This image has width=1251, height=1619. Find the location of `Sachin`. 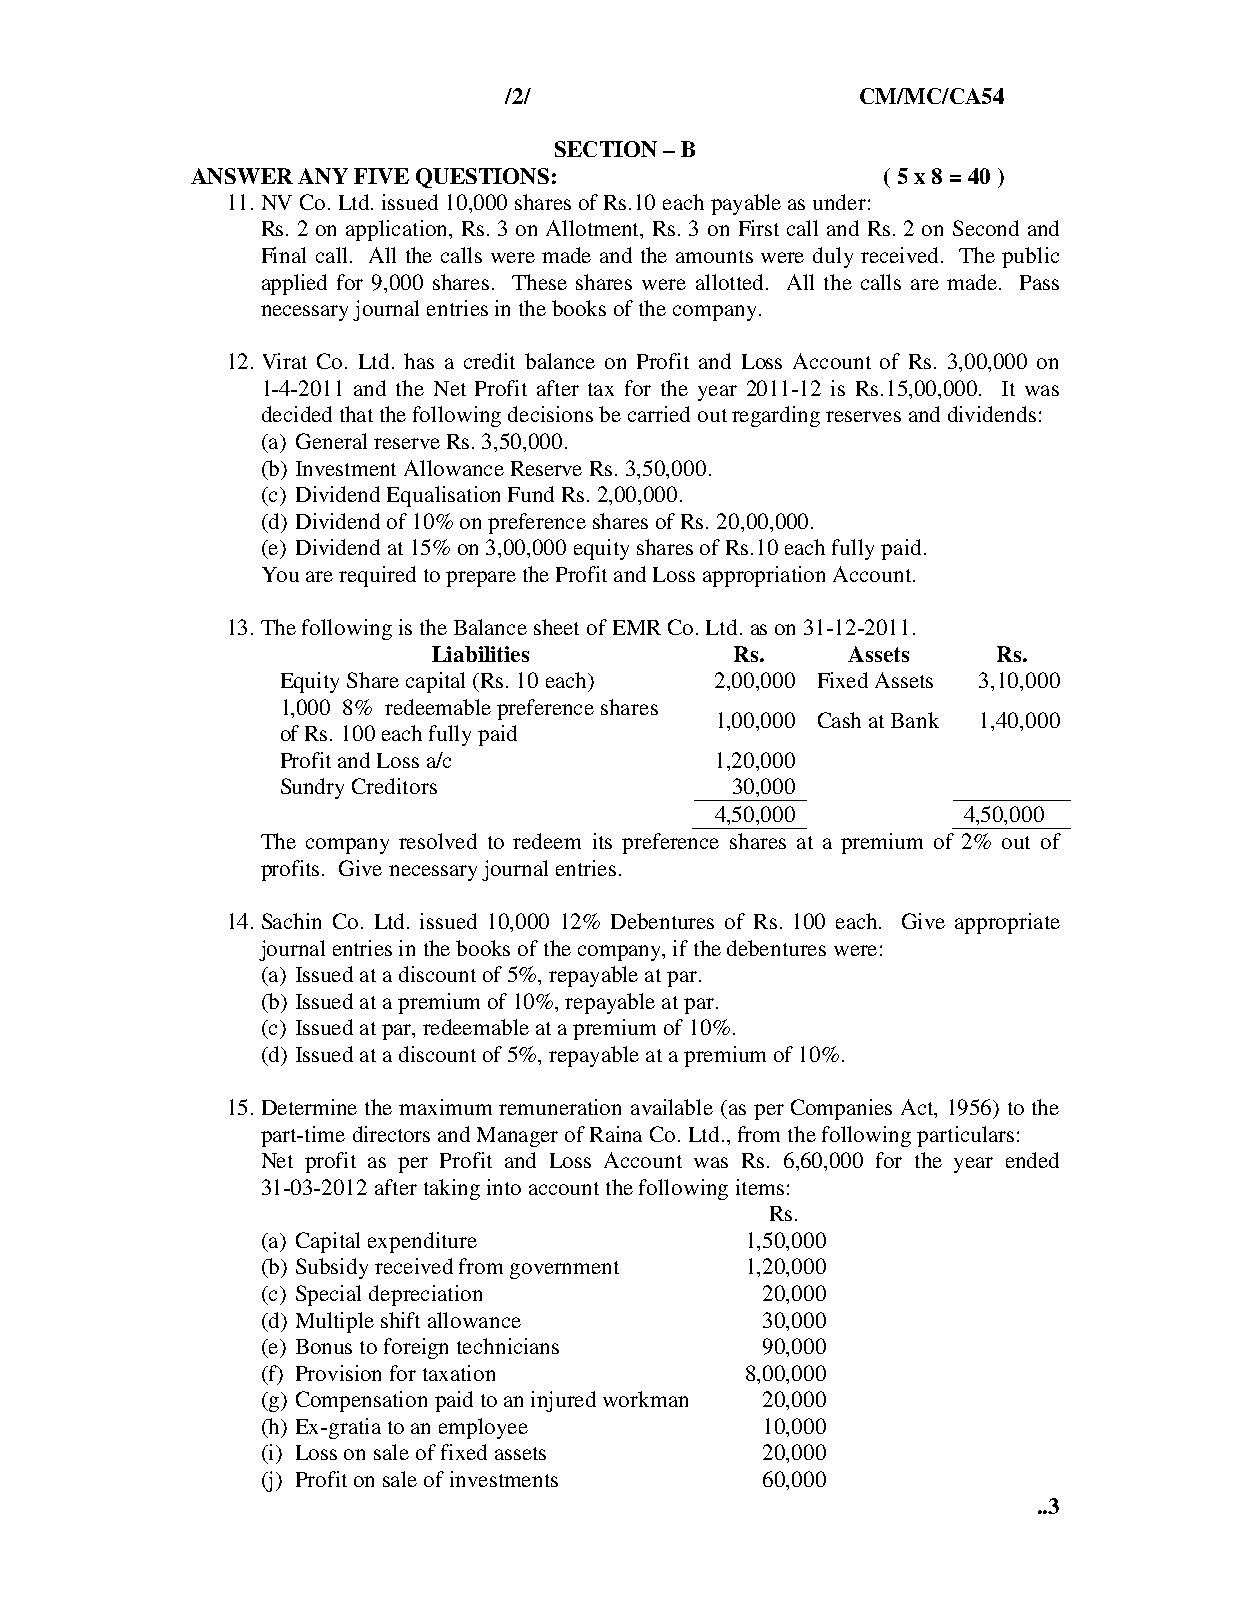

Sachin is located at coordinates (291, 921).
